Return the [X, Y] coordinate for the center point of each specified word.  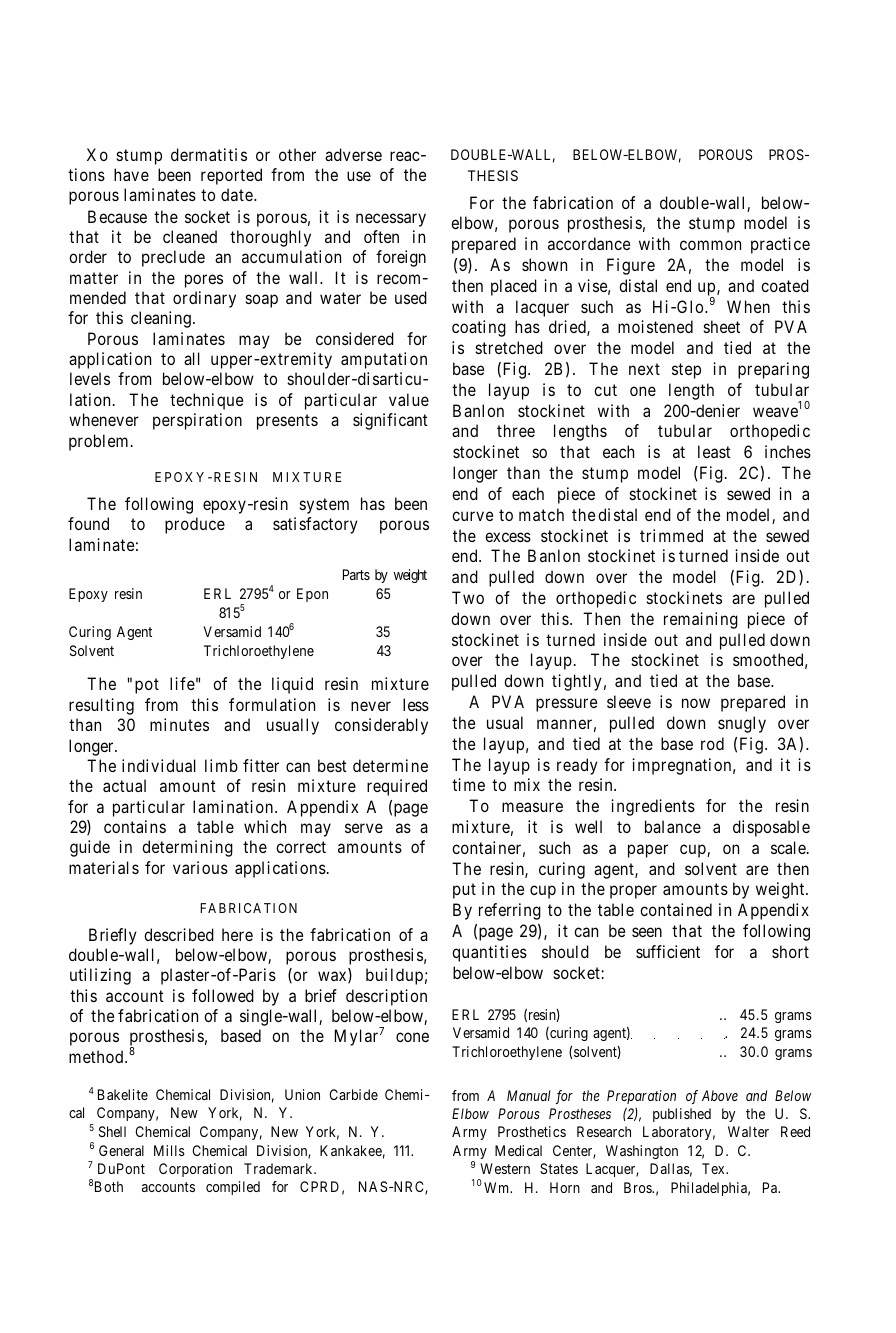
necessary [391, 220]
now [696, 703]
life [182, 683]
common [710, 245]
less [416, 704]
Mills [169, 1150]
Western [505, 1168]
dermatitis [209, 154]
